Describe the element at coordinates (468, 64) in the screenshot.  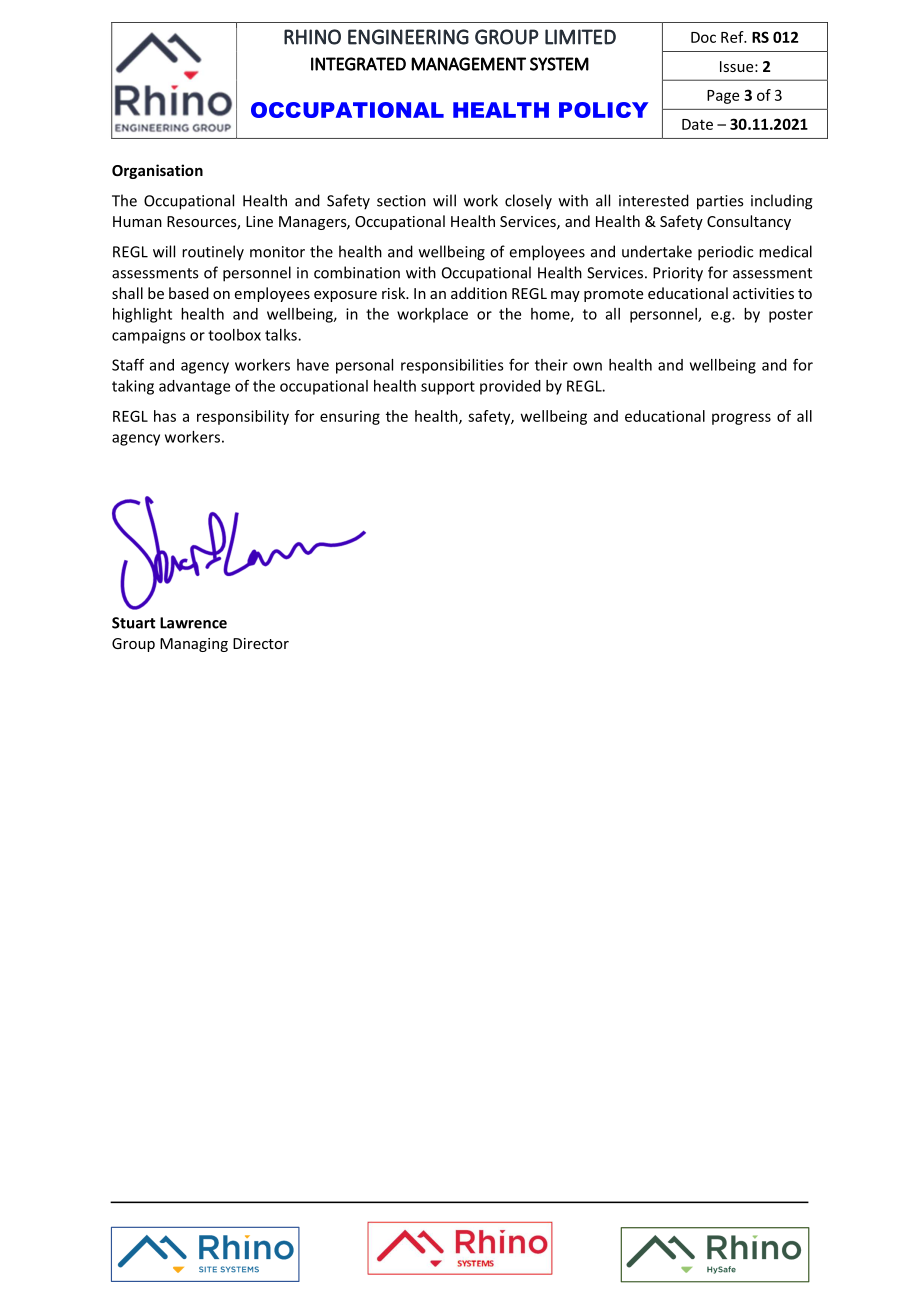
I see `MANAGEMENT` at that location.
